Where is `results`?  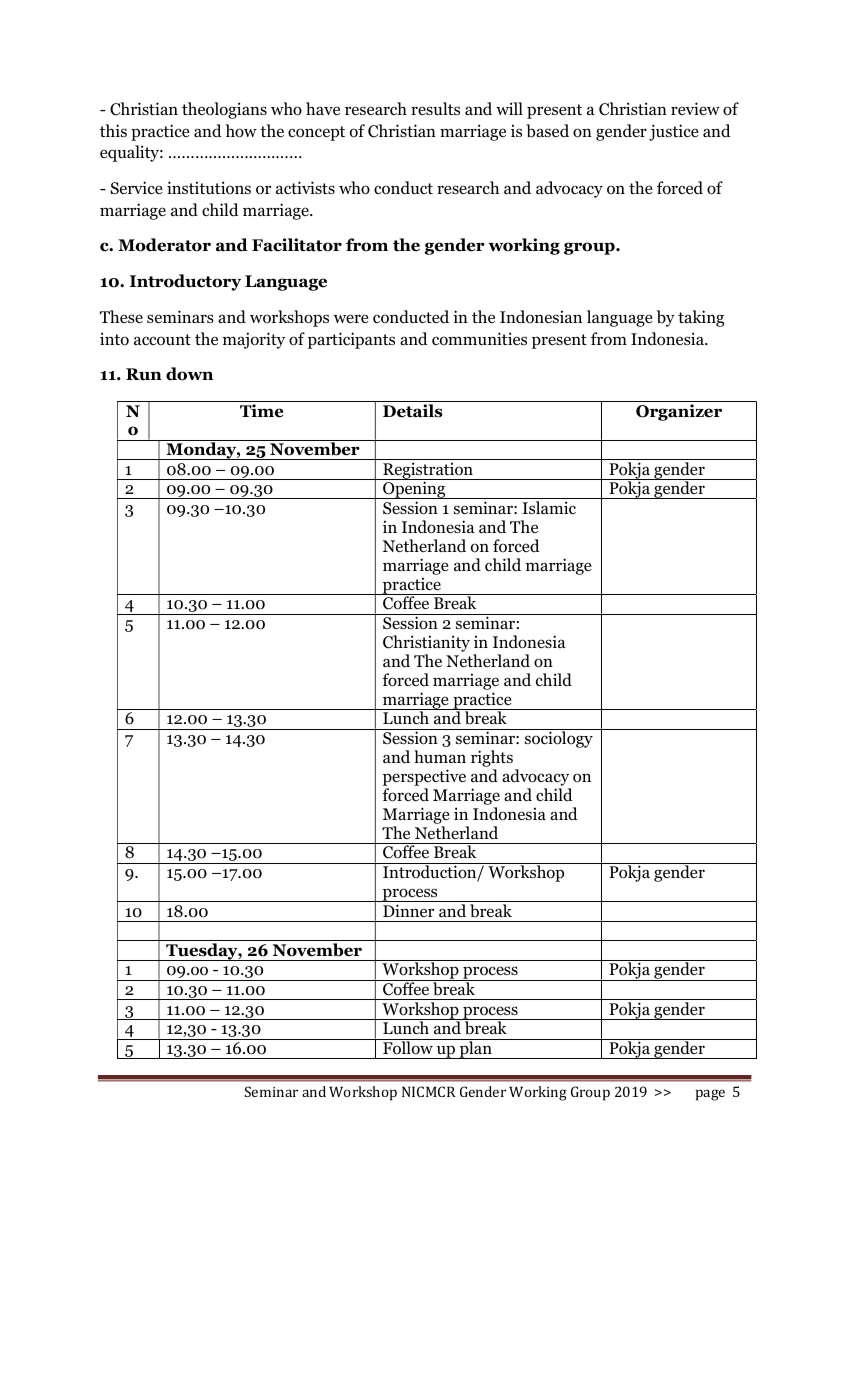
results is located at coordinates (435, 108).
